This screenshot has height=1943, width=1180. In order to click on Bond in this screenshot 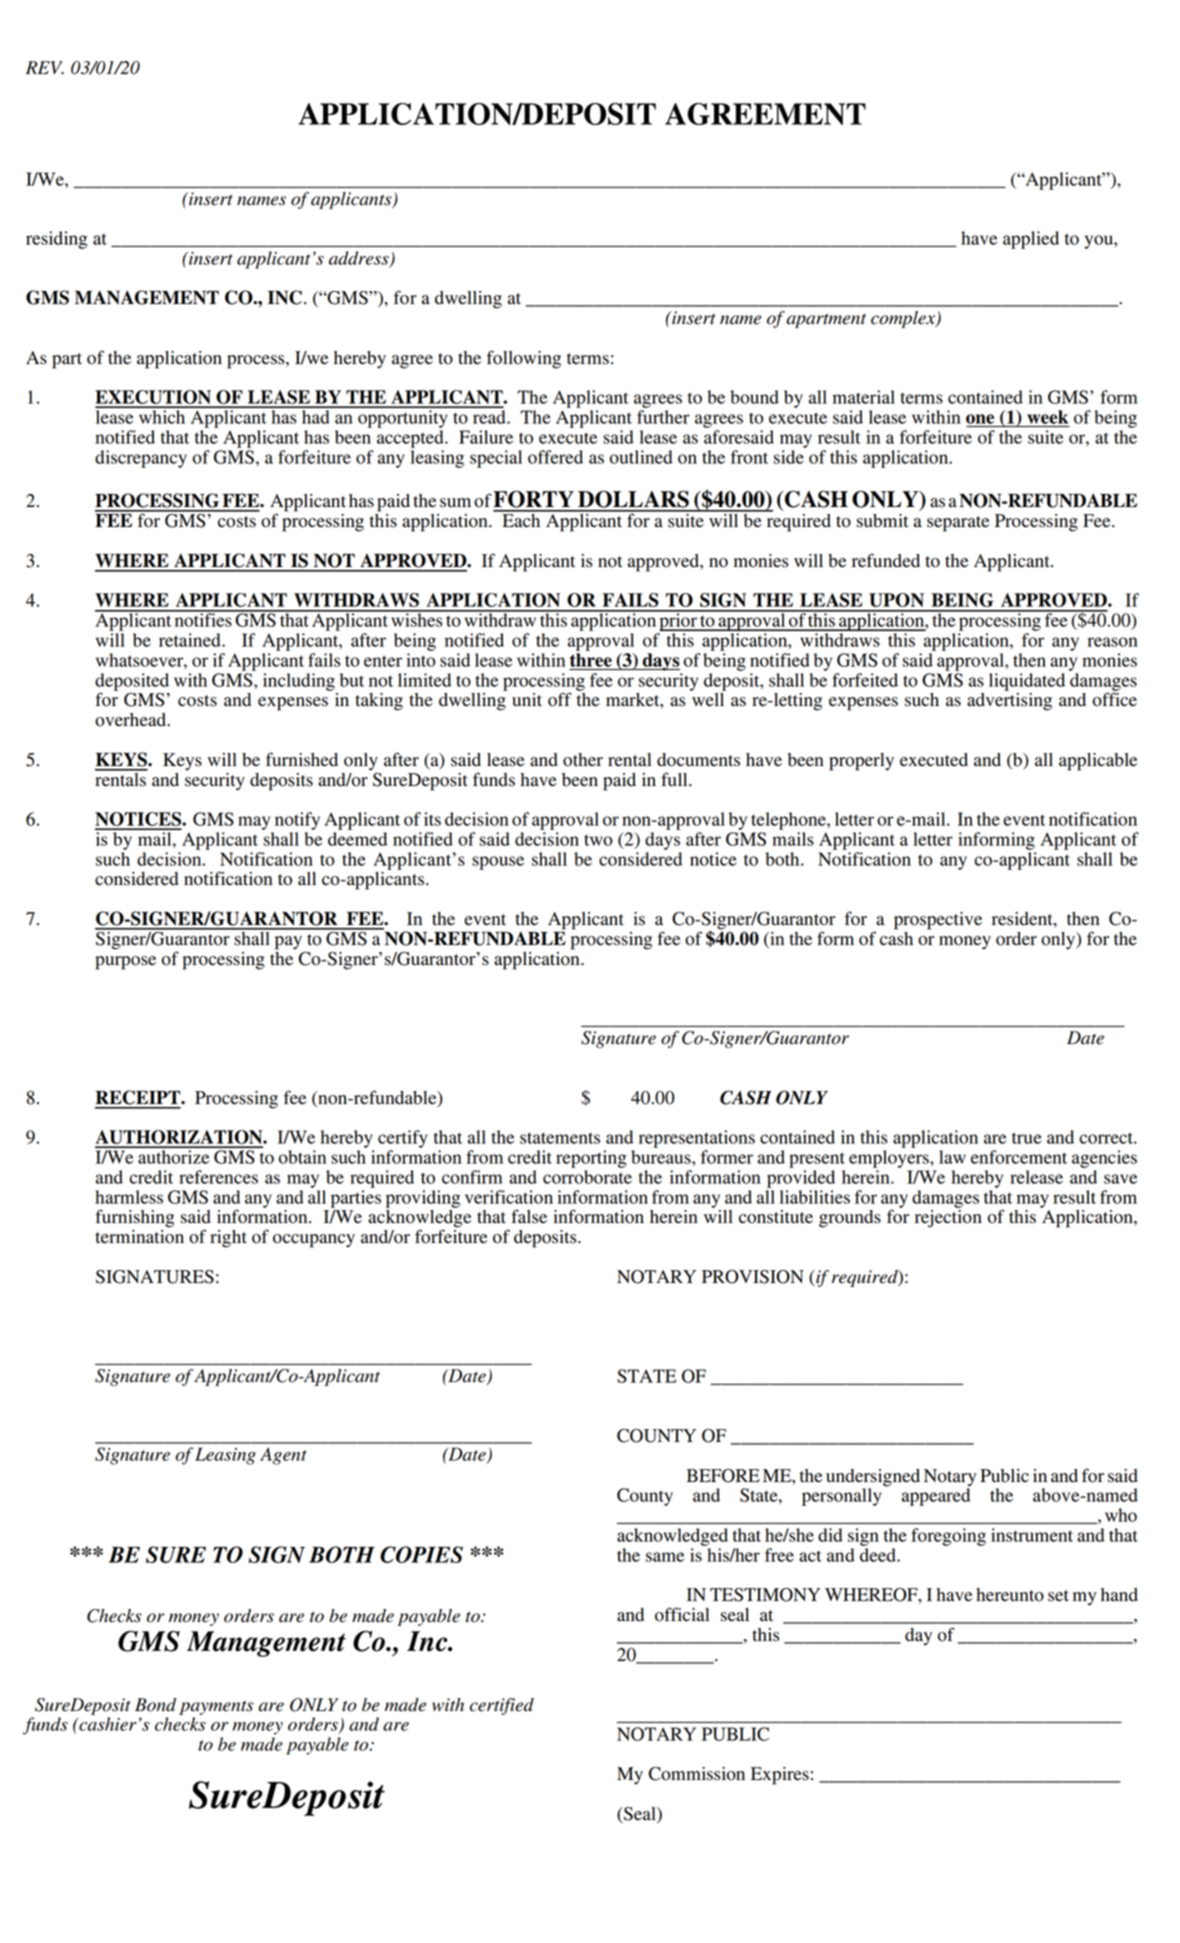, I will do `click(155, 1705)`.
